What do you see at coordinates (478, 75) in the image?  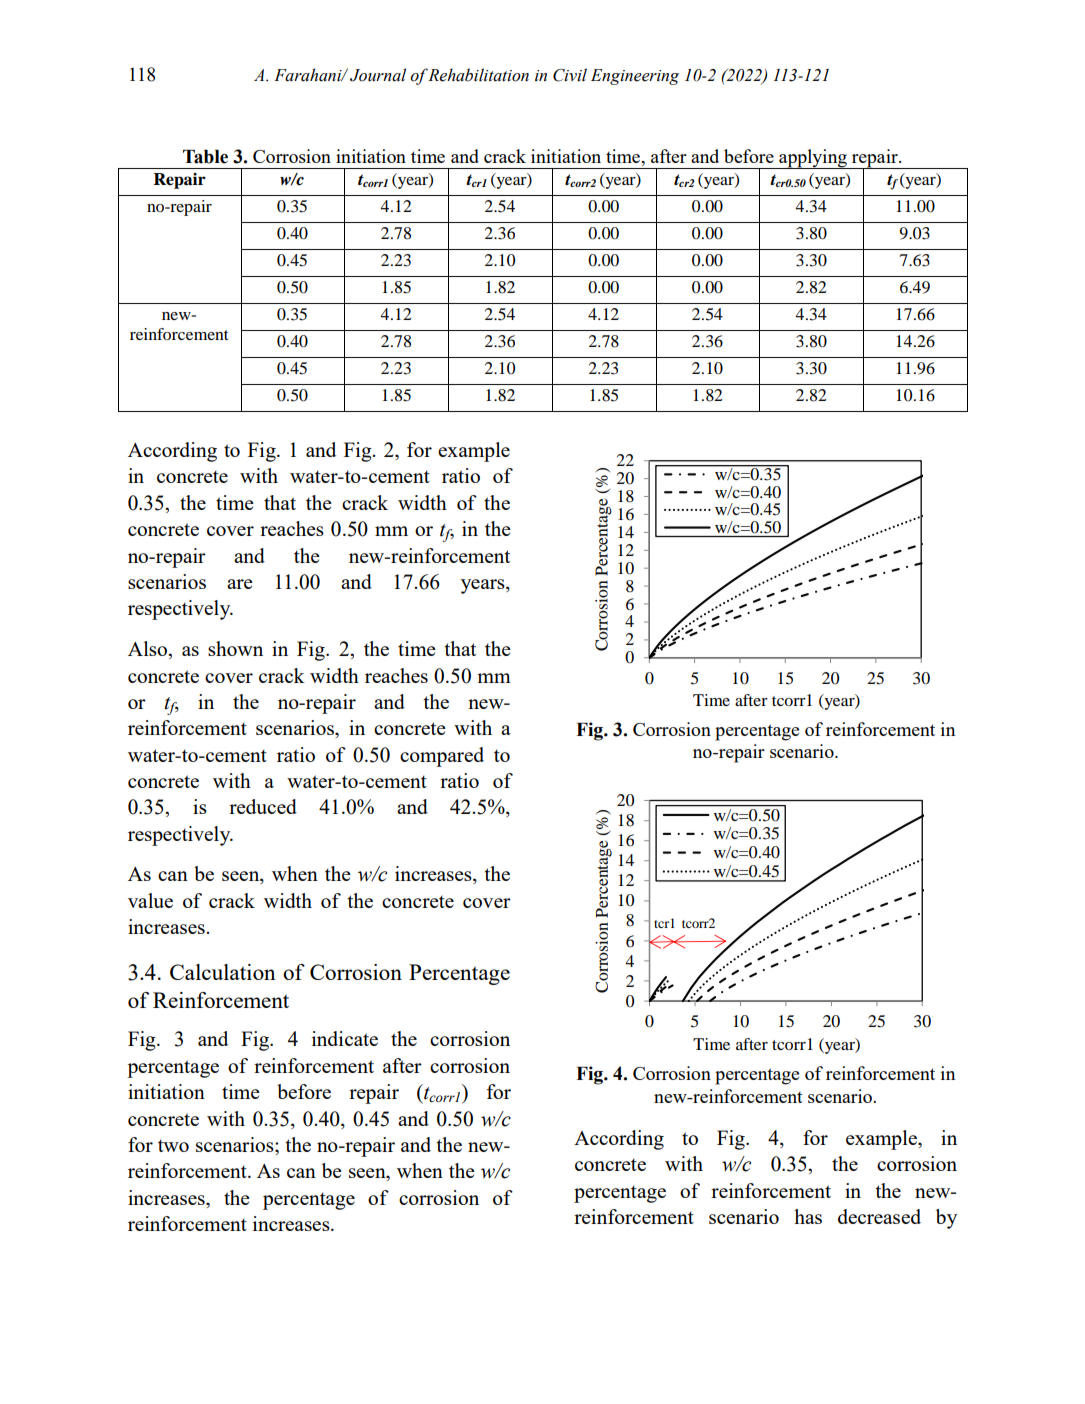 I see `Rehabilitation` at bounding box center [478, 75].
